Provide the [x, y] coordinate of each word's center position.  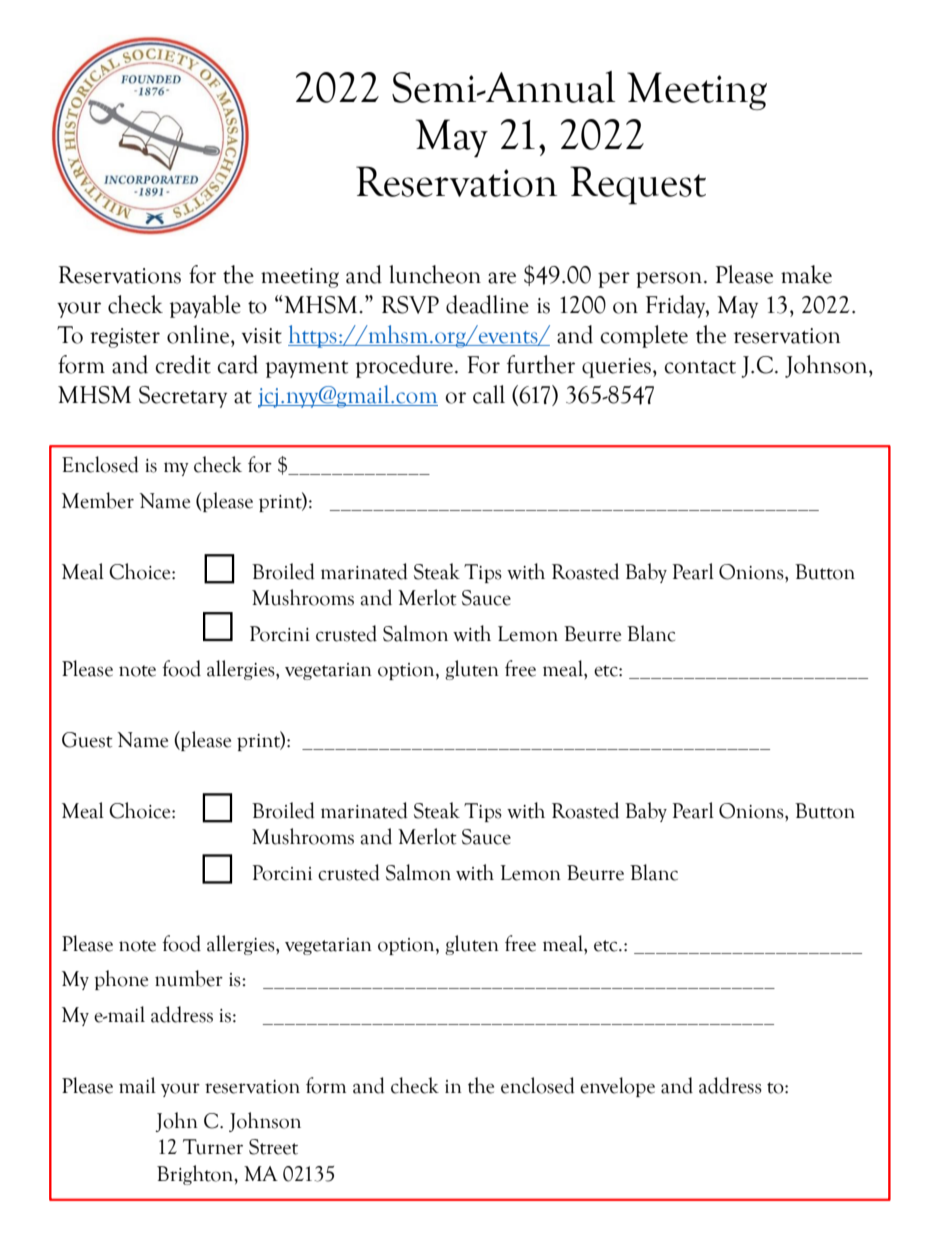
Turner [213, 1147]
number [189, 978]
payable [205, 306]
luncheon [435, 274]
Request [638, 185]
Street [273, 1147]
